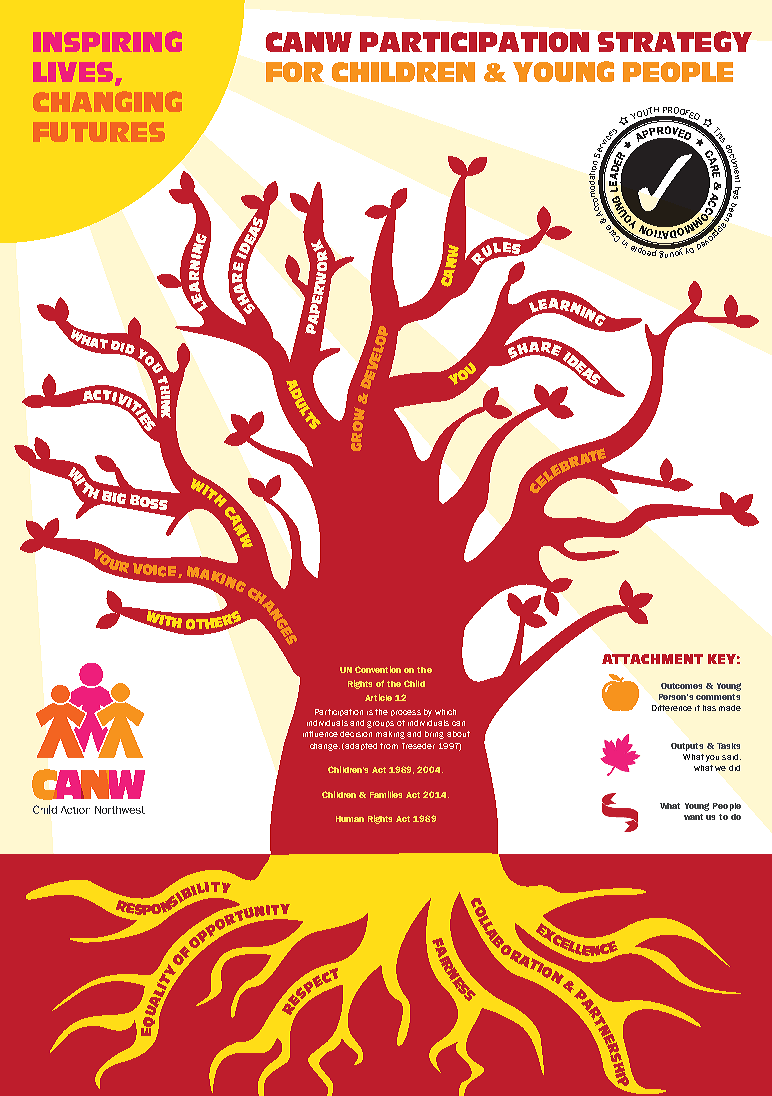 The height and width of the screenshot is (1096, 772). I want to click on STRATEGY, so click(675, 41).
